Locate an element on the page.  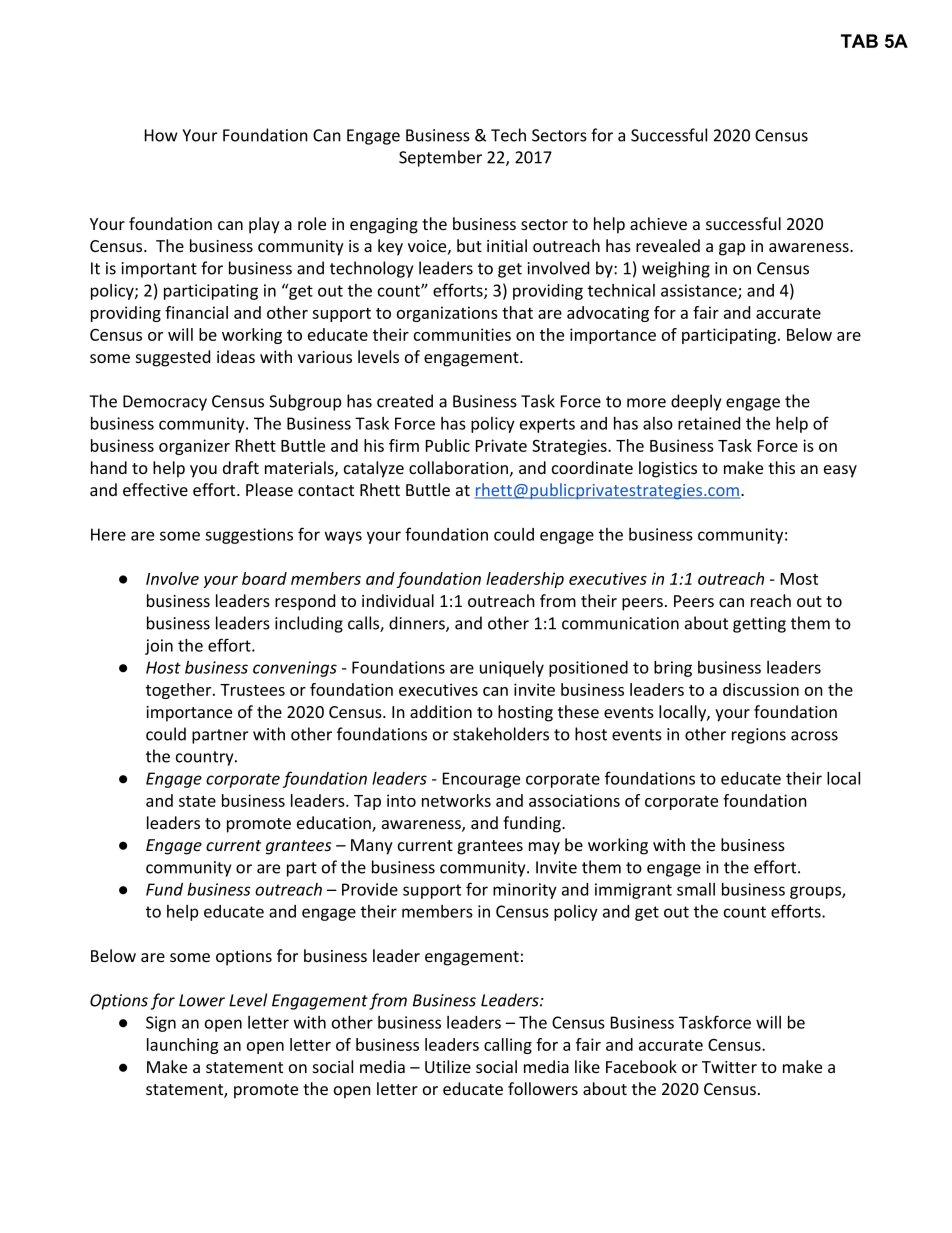
deeply is located at coordinates (696, 402).
